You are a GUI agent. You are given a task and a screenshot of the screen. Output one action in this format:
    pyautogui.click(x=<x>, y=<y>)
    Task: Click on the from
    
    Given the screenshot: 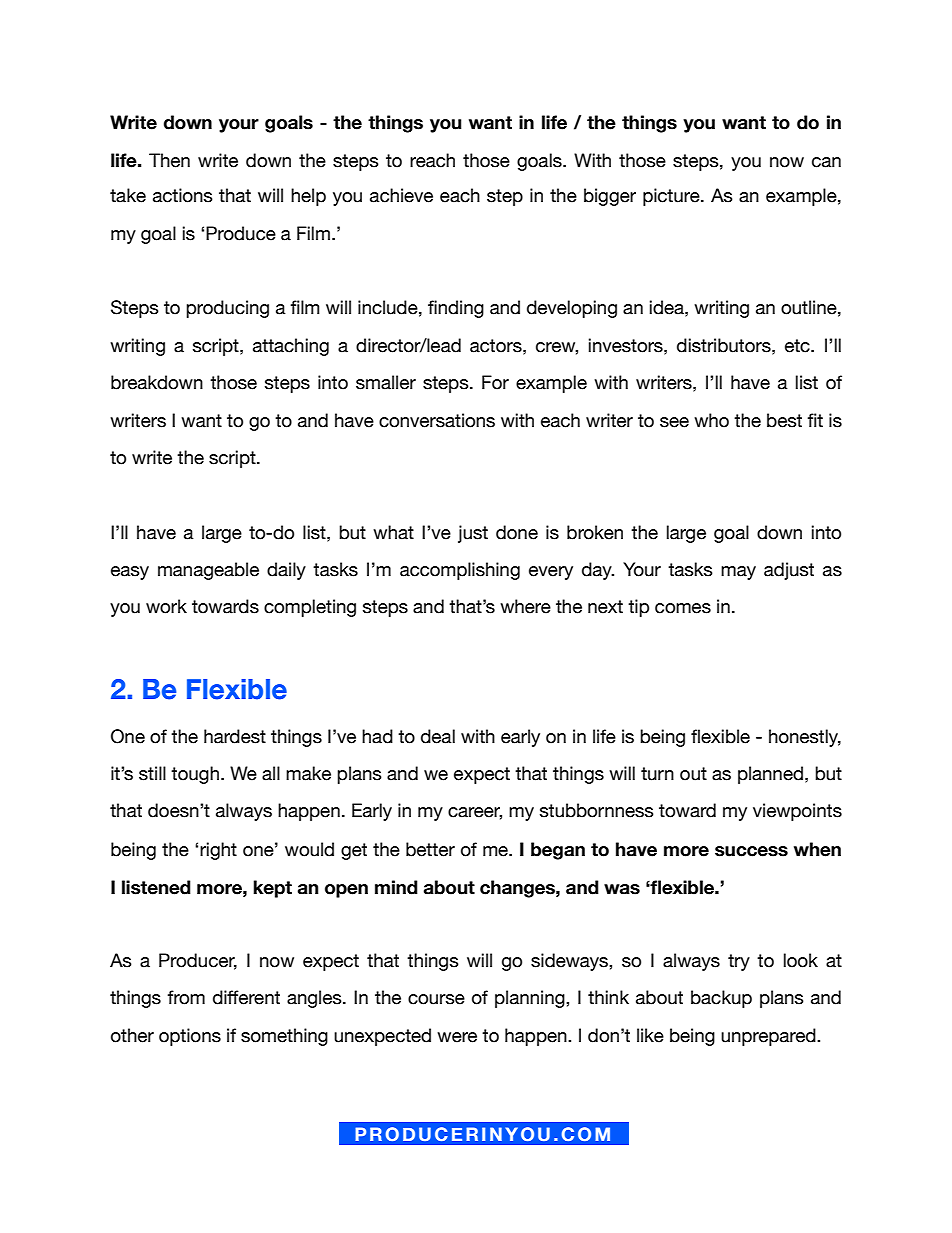 What is the action you would take?
    pyautogui.click(x=186, y=997)
